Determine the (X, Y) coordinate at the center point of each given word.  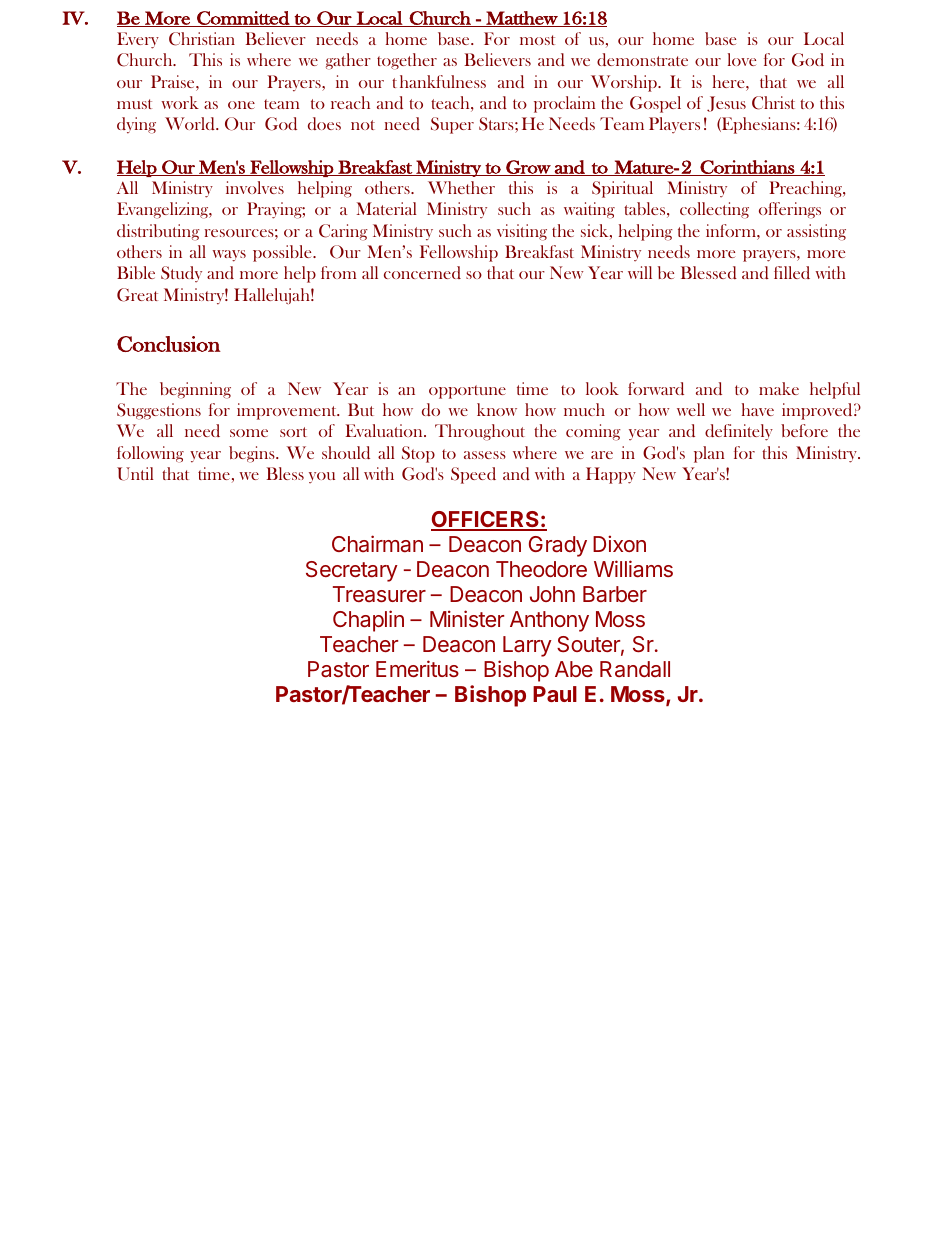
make (779, 388)
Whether (461, 187)
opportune (467, 392)
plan (709, 454)
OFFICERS (486, 520)
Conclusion (169, 344)
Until (135, 474)
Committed (243, 19)
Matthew (522, 19)
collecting (714, 210)
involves (255, 187)
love (742, 59)
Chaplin (368, 621)
